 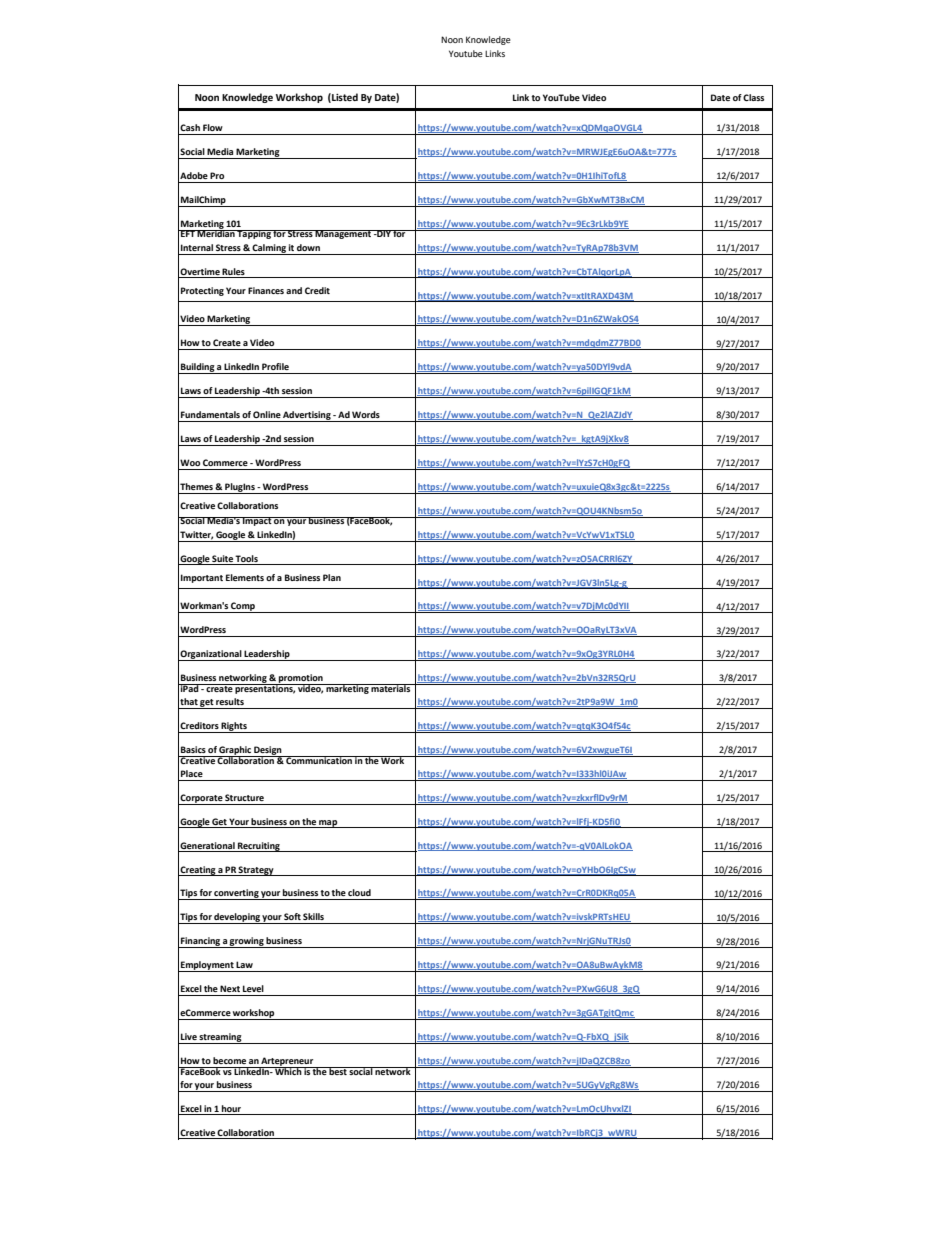 I want to click on Skills, so click(x=313, y=916).
